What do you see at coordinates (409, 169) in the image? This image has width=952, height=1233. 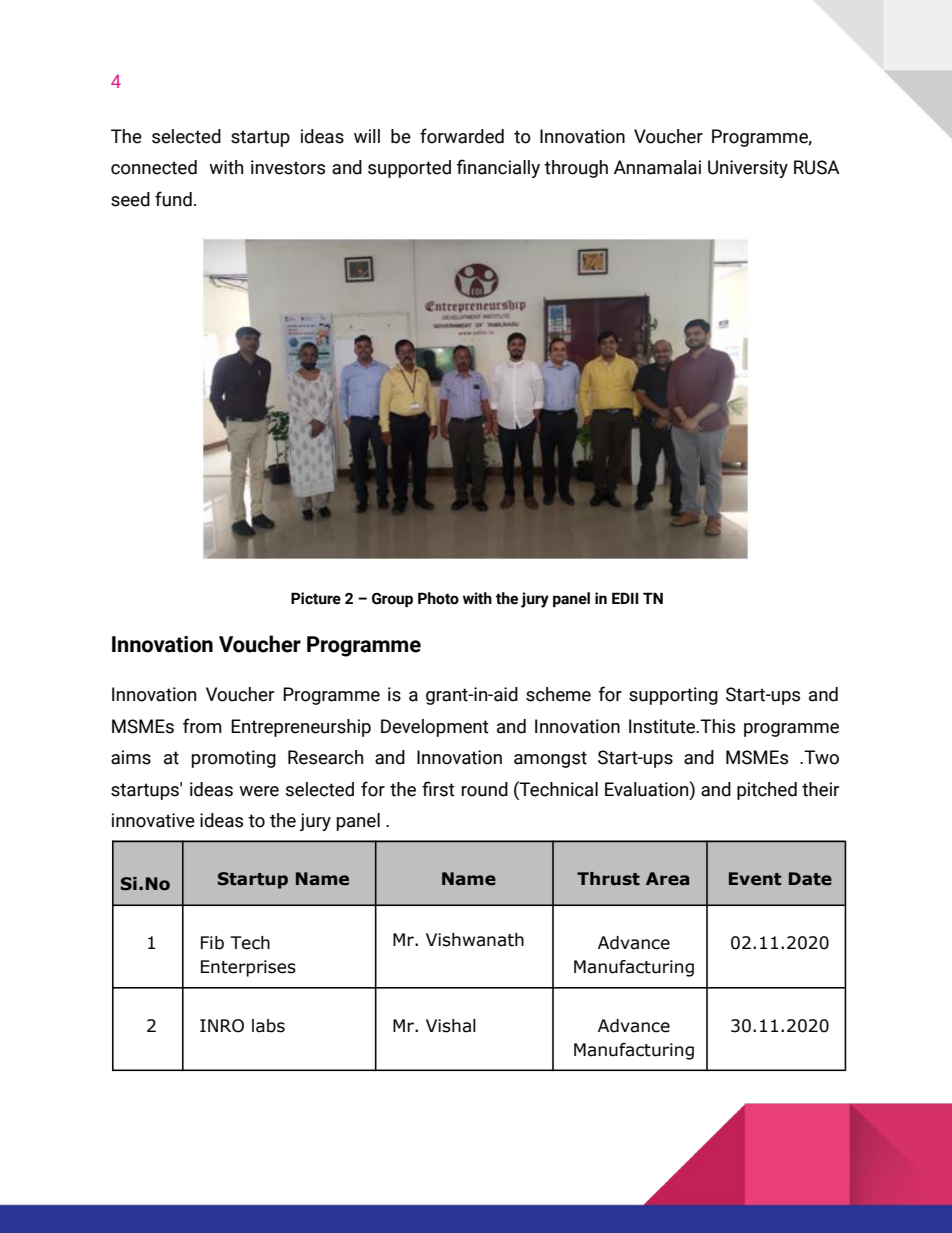 I see `supported` at bounding box center [409, 169].
